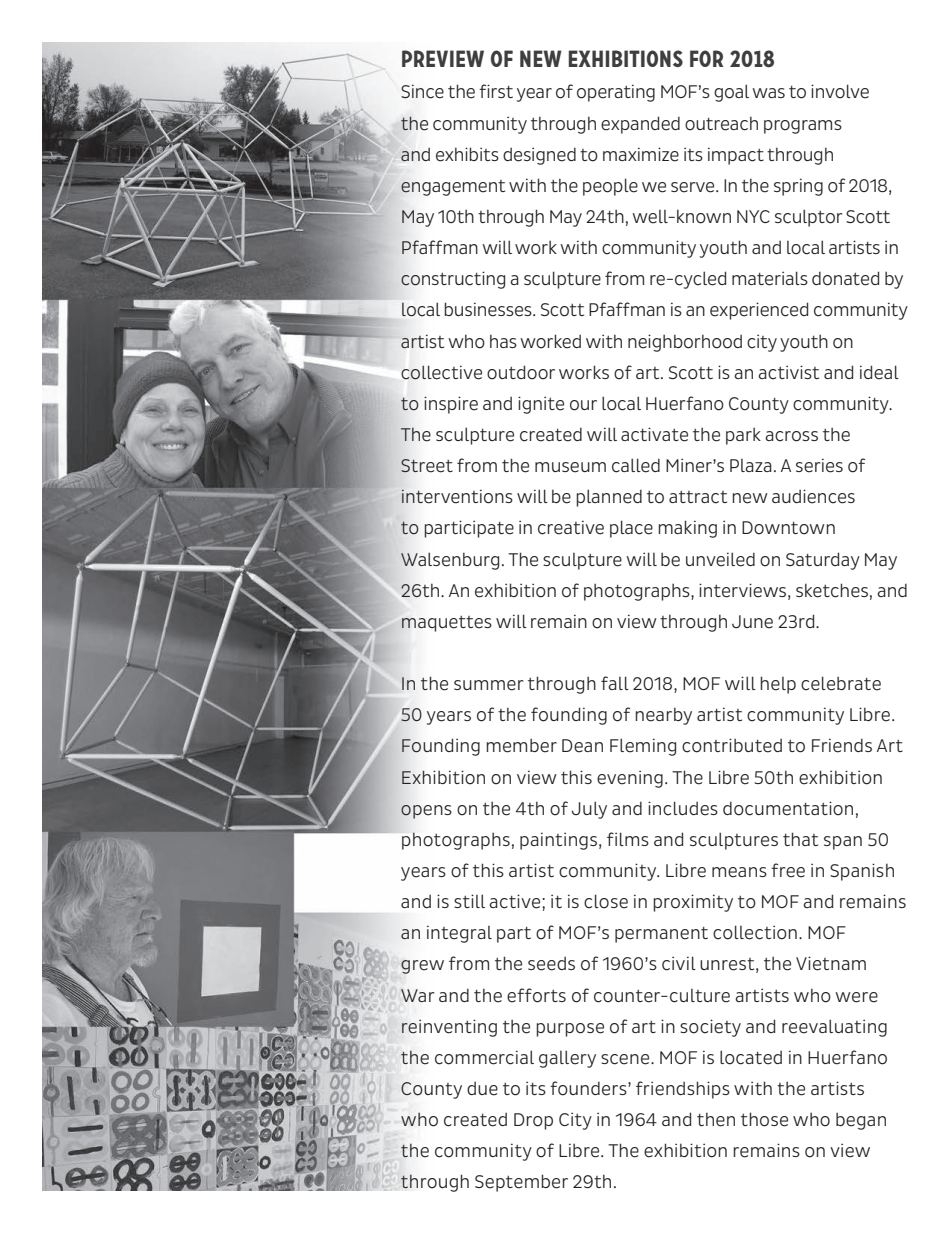 This document has height=1233, width=952. I want to click on interventions, so click(457, 496).
